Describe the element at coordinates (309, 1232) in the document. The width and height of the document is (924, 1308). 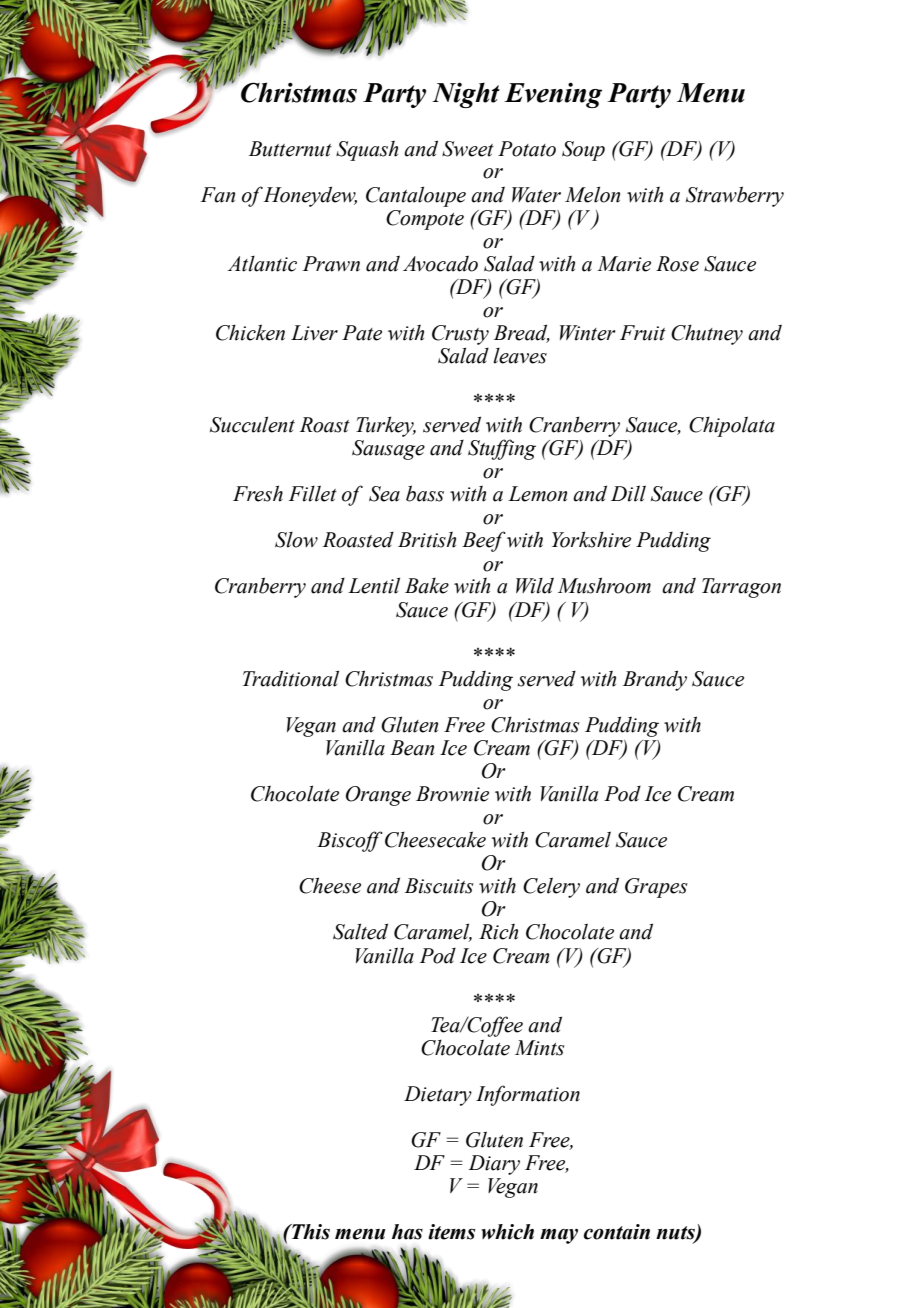
I see `This` at that location.
